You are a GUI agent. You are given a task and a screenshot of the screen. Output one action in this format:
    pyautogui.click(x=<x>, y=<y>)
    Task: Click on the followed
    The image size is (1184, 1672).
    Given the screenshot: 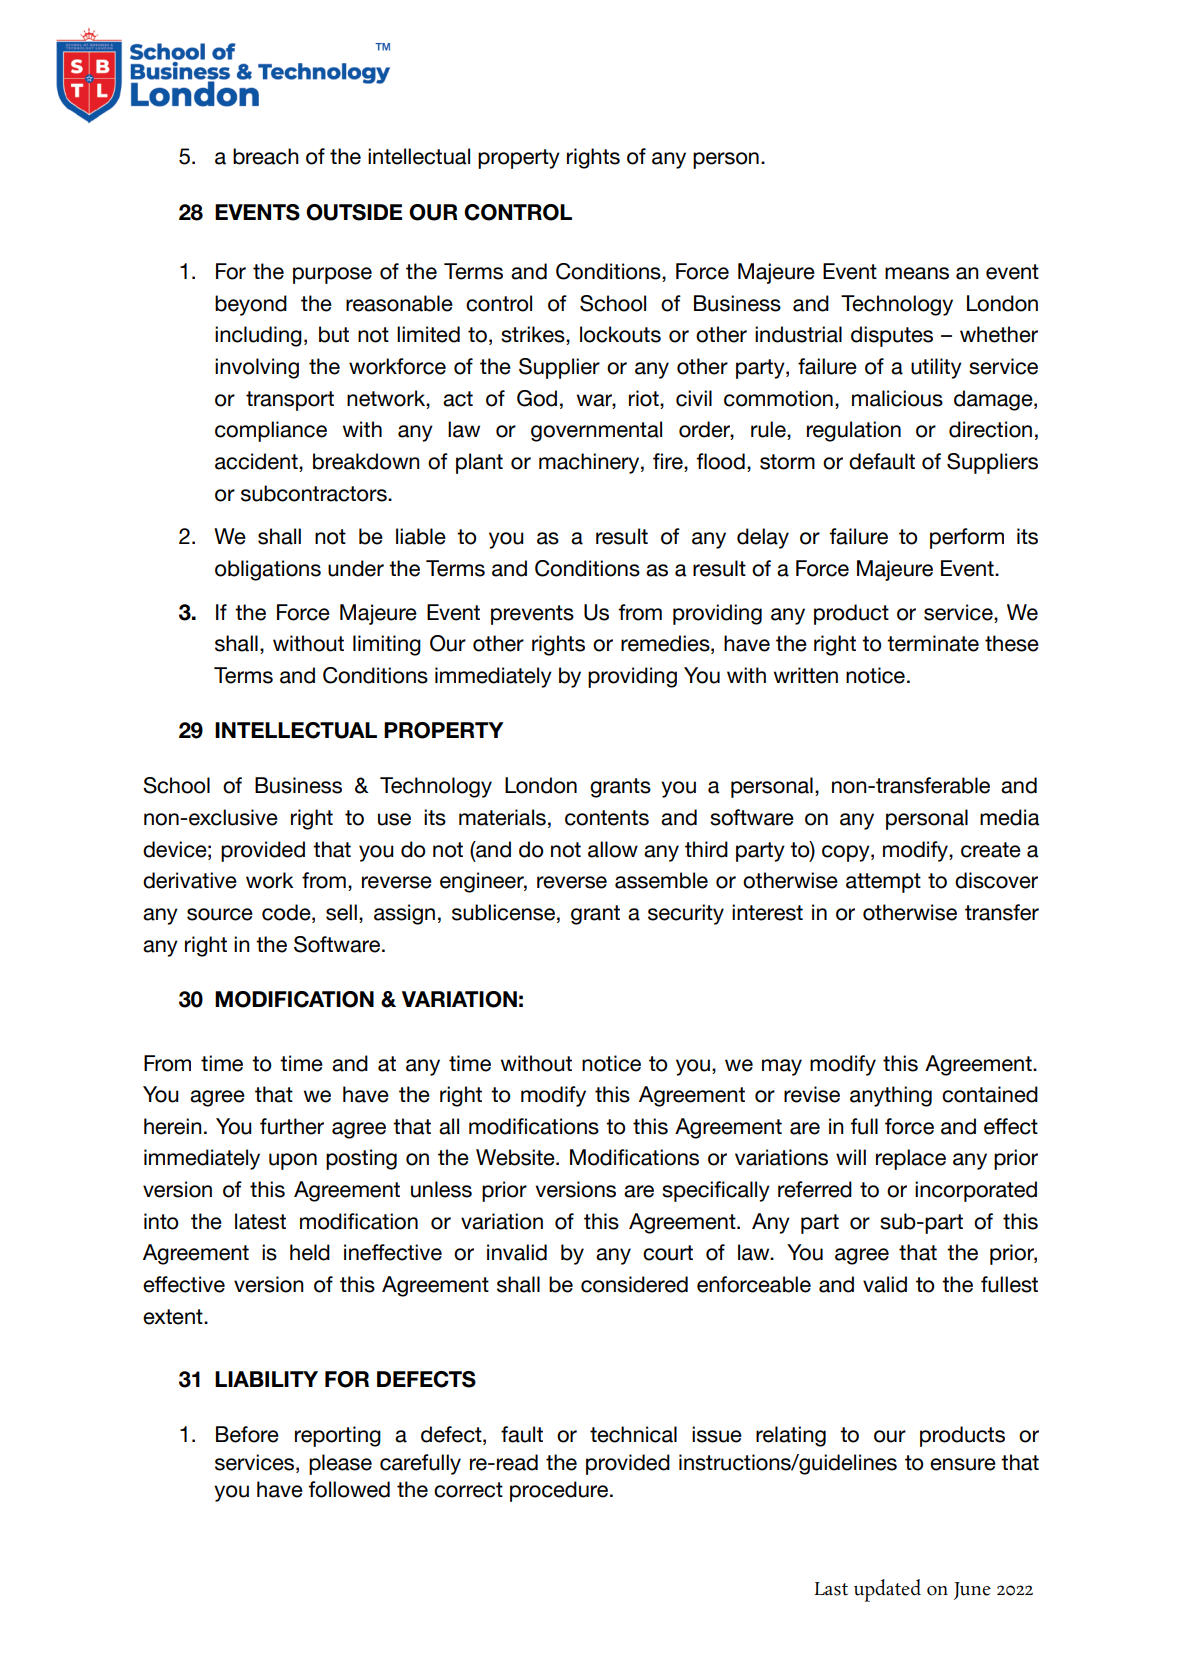 What is the action you would take?
    pyautogui.click(x=349, y=1489)
